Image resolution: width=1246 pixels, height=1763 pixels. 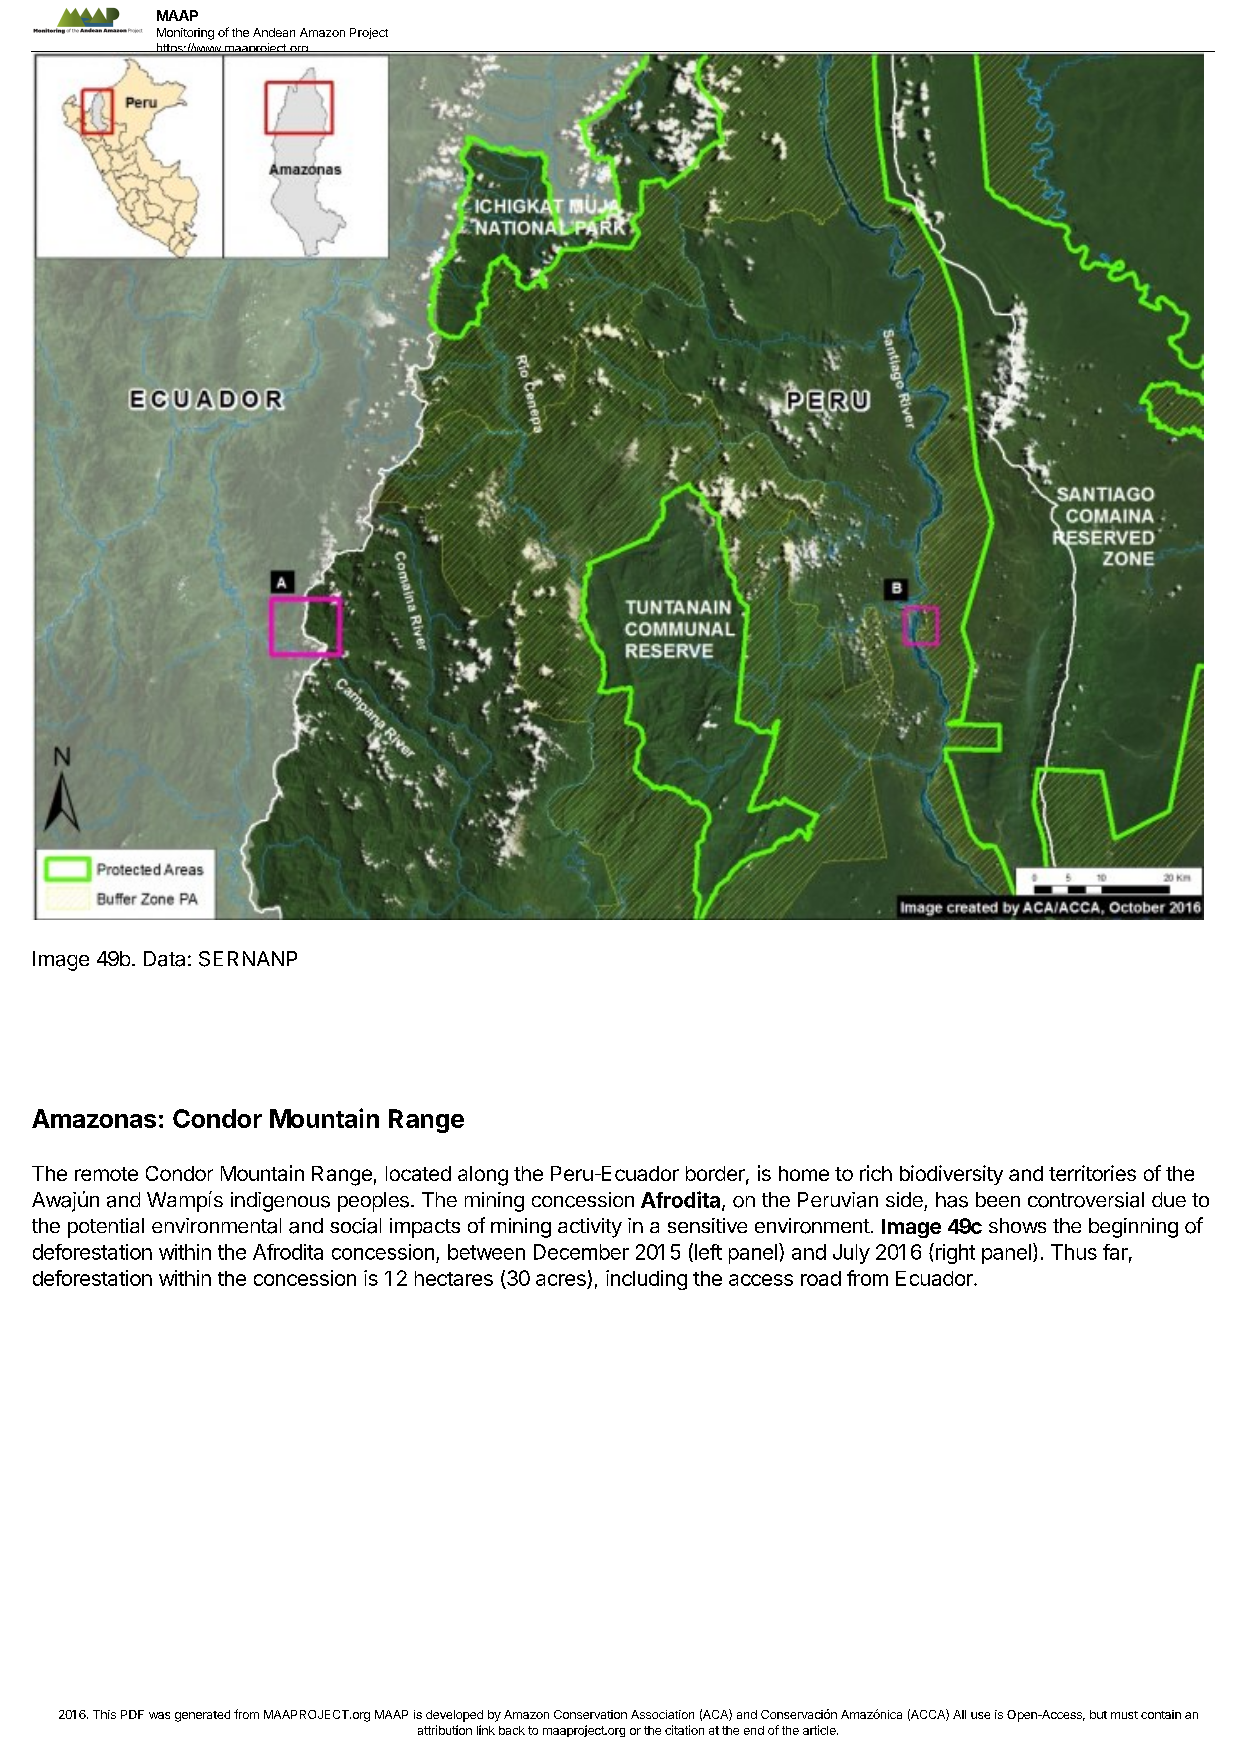 What do you see at coordinates (980, 1715) in the screenshot?
I see `use` at bounding box center [980, 1715].
